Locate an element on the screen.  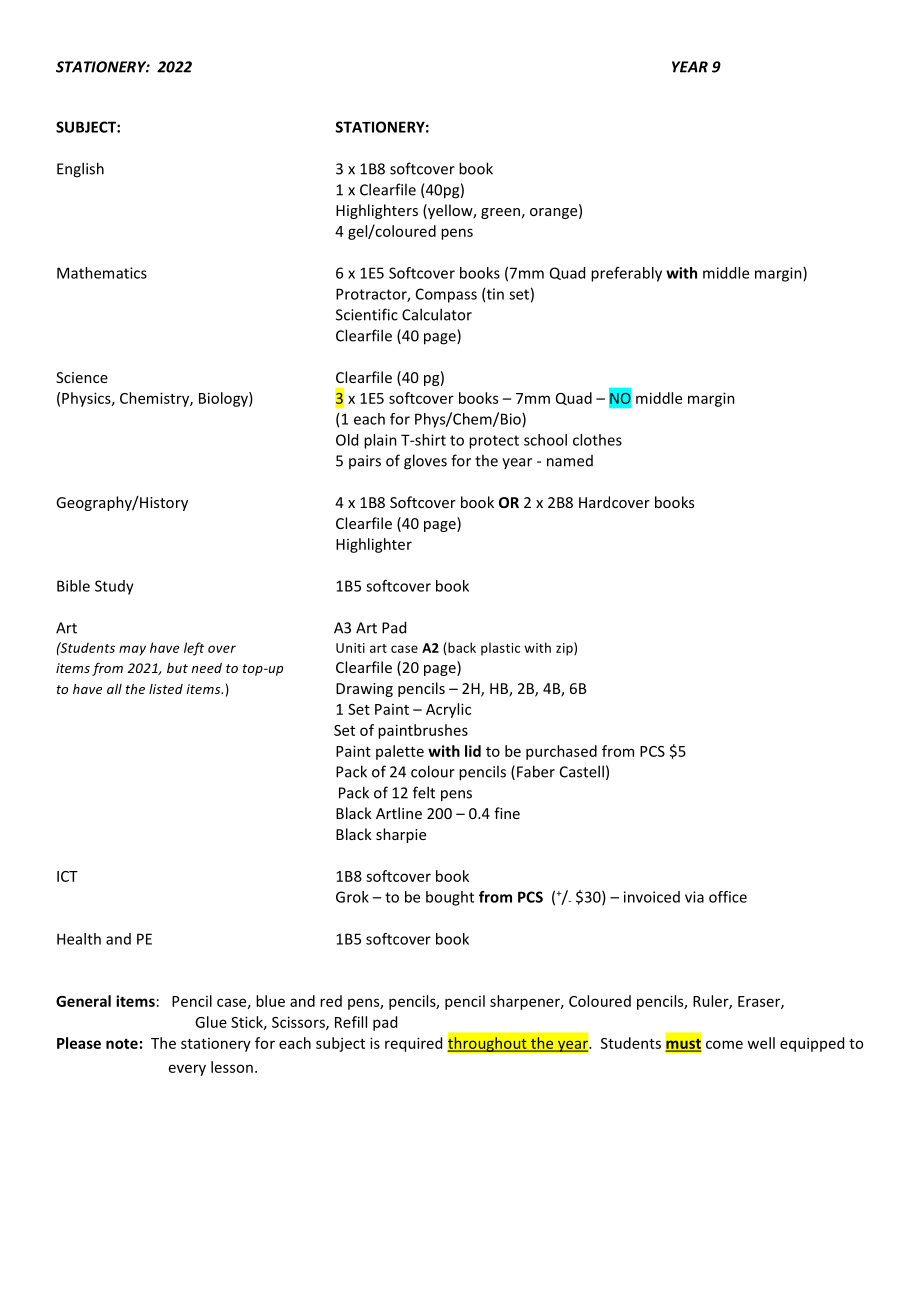
note is located at coordinates (122, 1044).
